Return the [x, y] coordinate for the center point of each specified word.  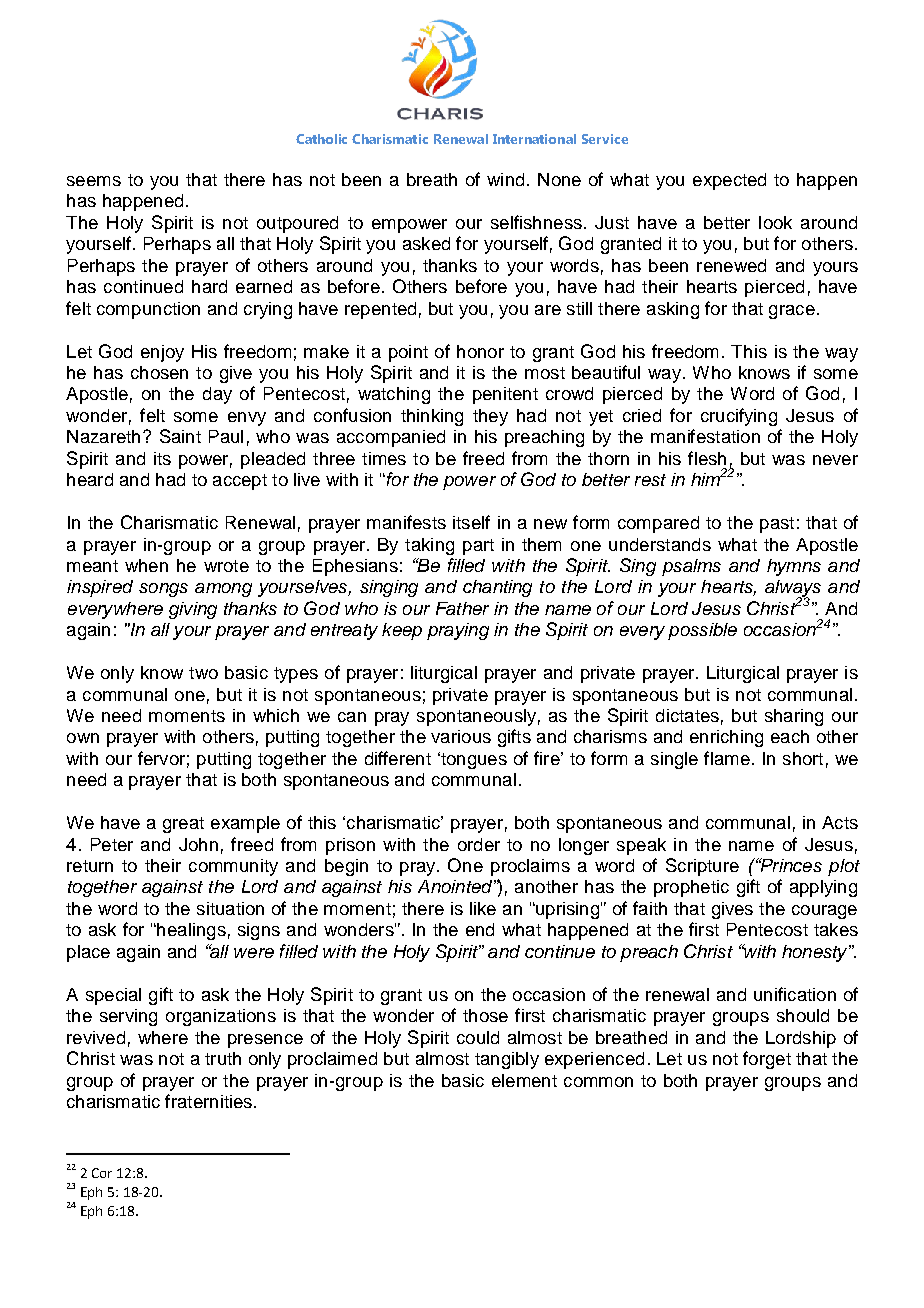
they [490, 417]
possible [702, 631]
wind [505, 179]
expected [729, 181]
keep [402, 631]
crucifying [739, 417]
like [483, 908]
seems [94, 181]
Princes [790, 865]
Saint [180, 436]
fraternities [208, 1101]
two [203, 673]
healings [190, 931]
